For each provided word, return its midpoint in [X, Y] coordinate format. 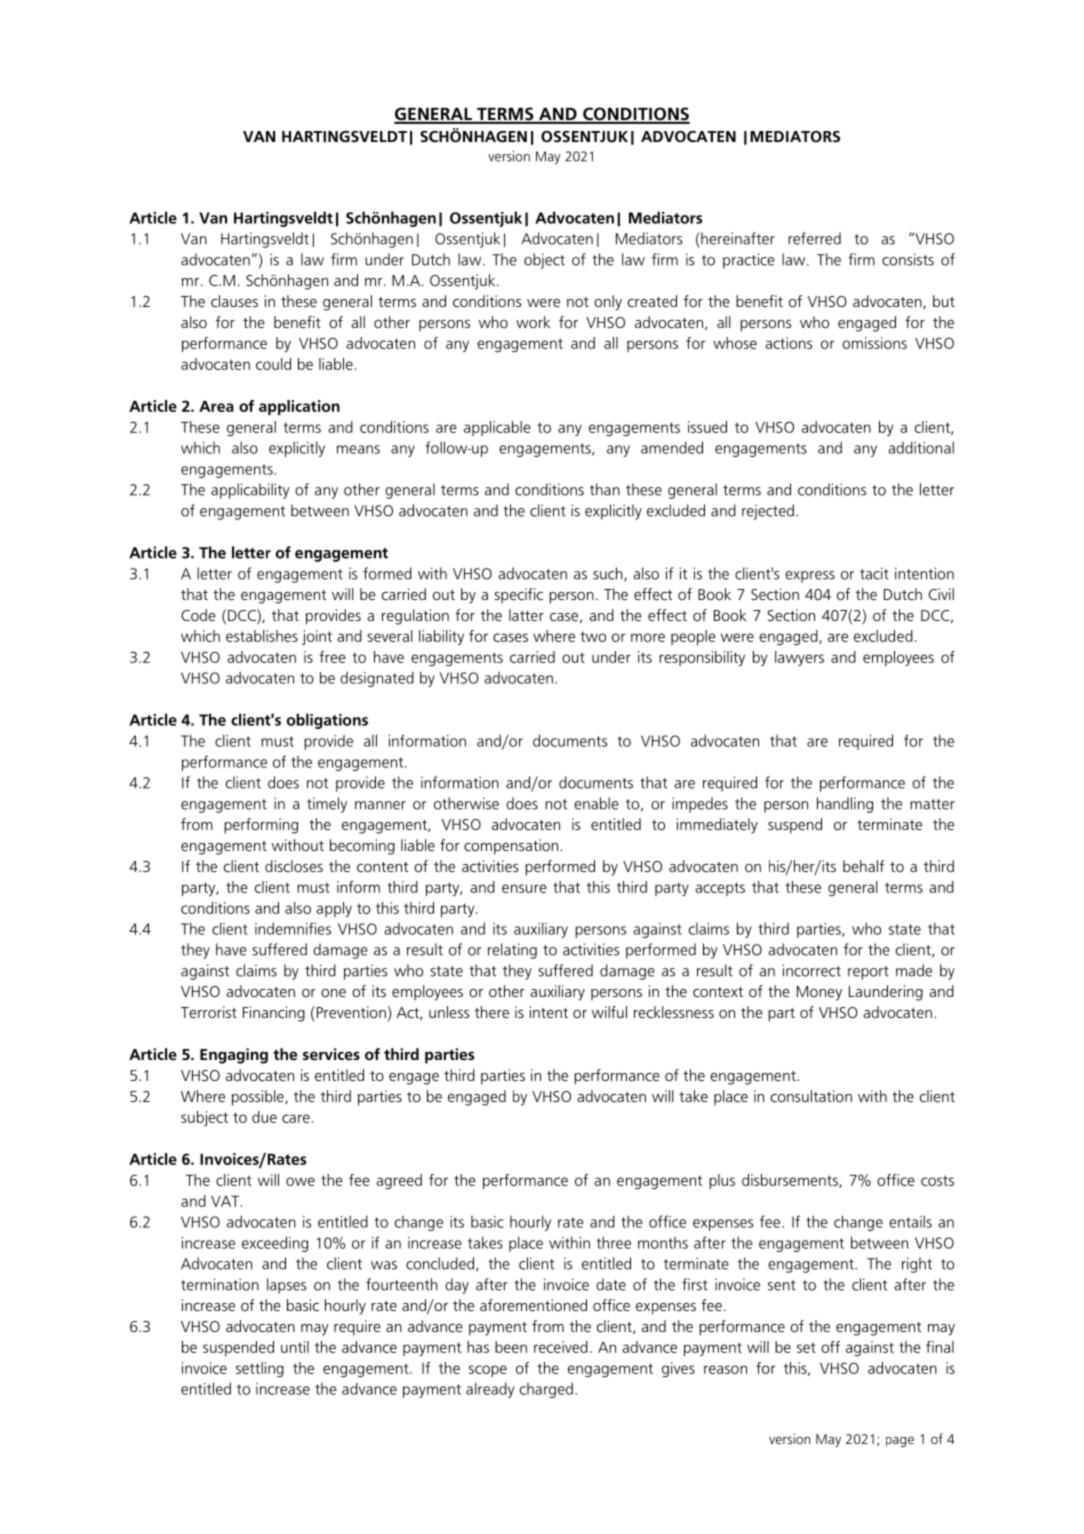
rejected [768, 512]
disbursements [791, 1181]
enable [596, 803]
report [868, 973]
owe [300, 1181]
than [605, 489]
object [544, 261]
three [614, 1242]
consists [908, 259]
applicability [250, 491]
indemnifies [293, 928]
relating [512, 951]
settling [260, 1369]
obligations [327, 721]
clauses [234, 301]
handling [845, 805]
